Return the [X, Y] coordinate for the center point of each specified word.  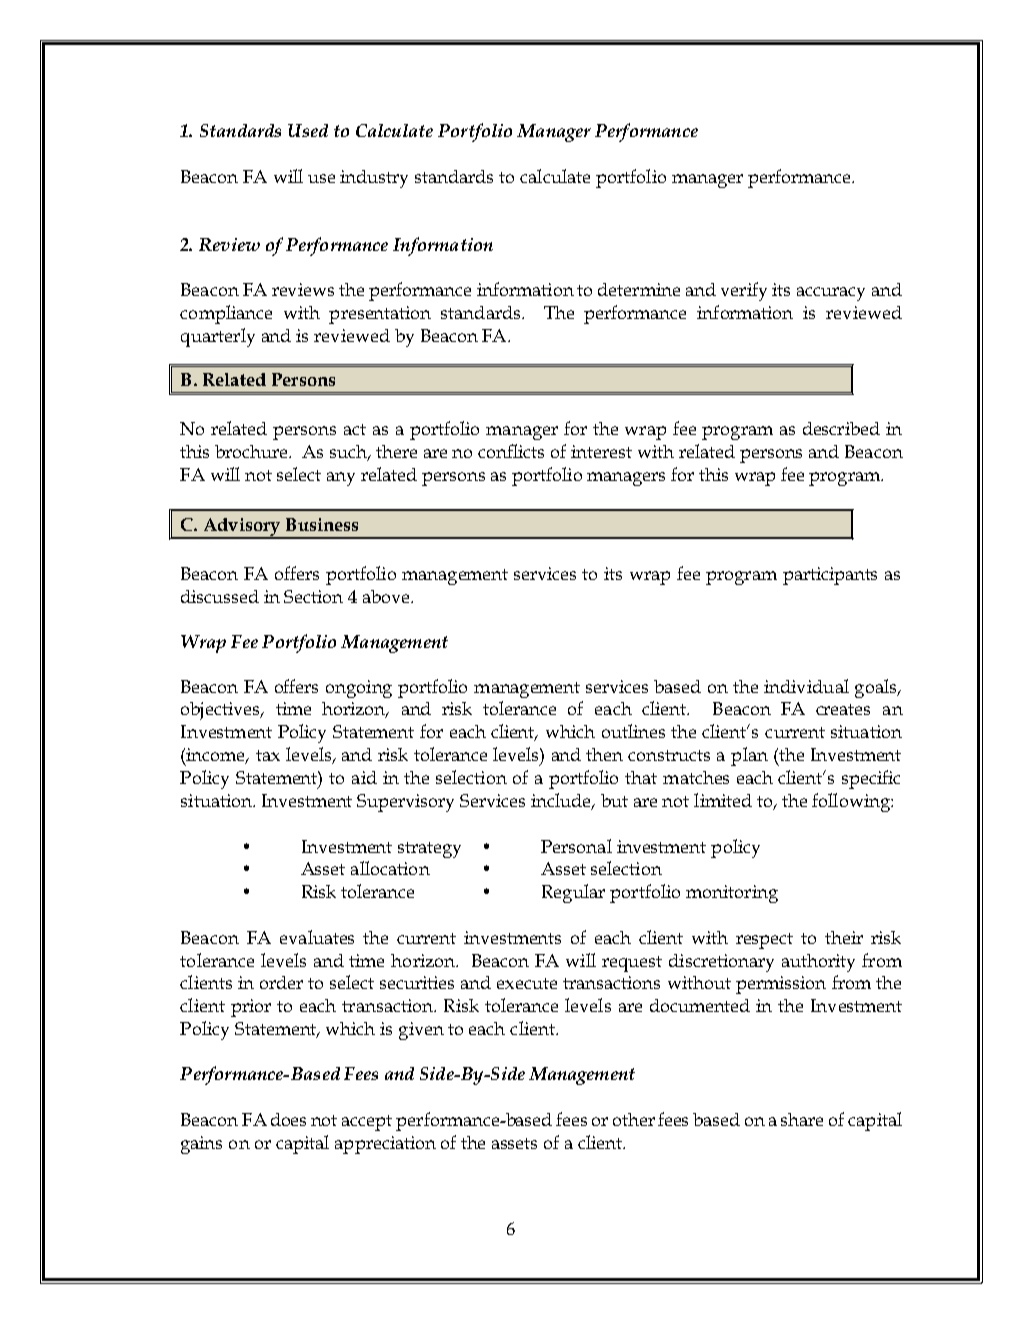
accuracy [831, 294]
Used [308, 130]
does [288, 1119]
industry [374, 179]
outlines [633, 731]
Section [313, 596]
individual [806, 686]
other [634, 1119]
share [802, 1119]
